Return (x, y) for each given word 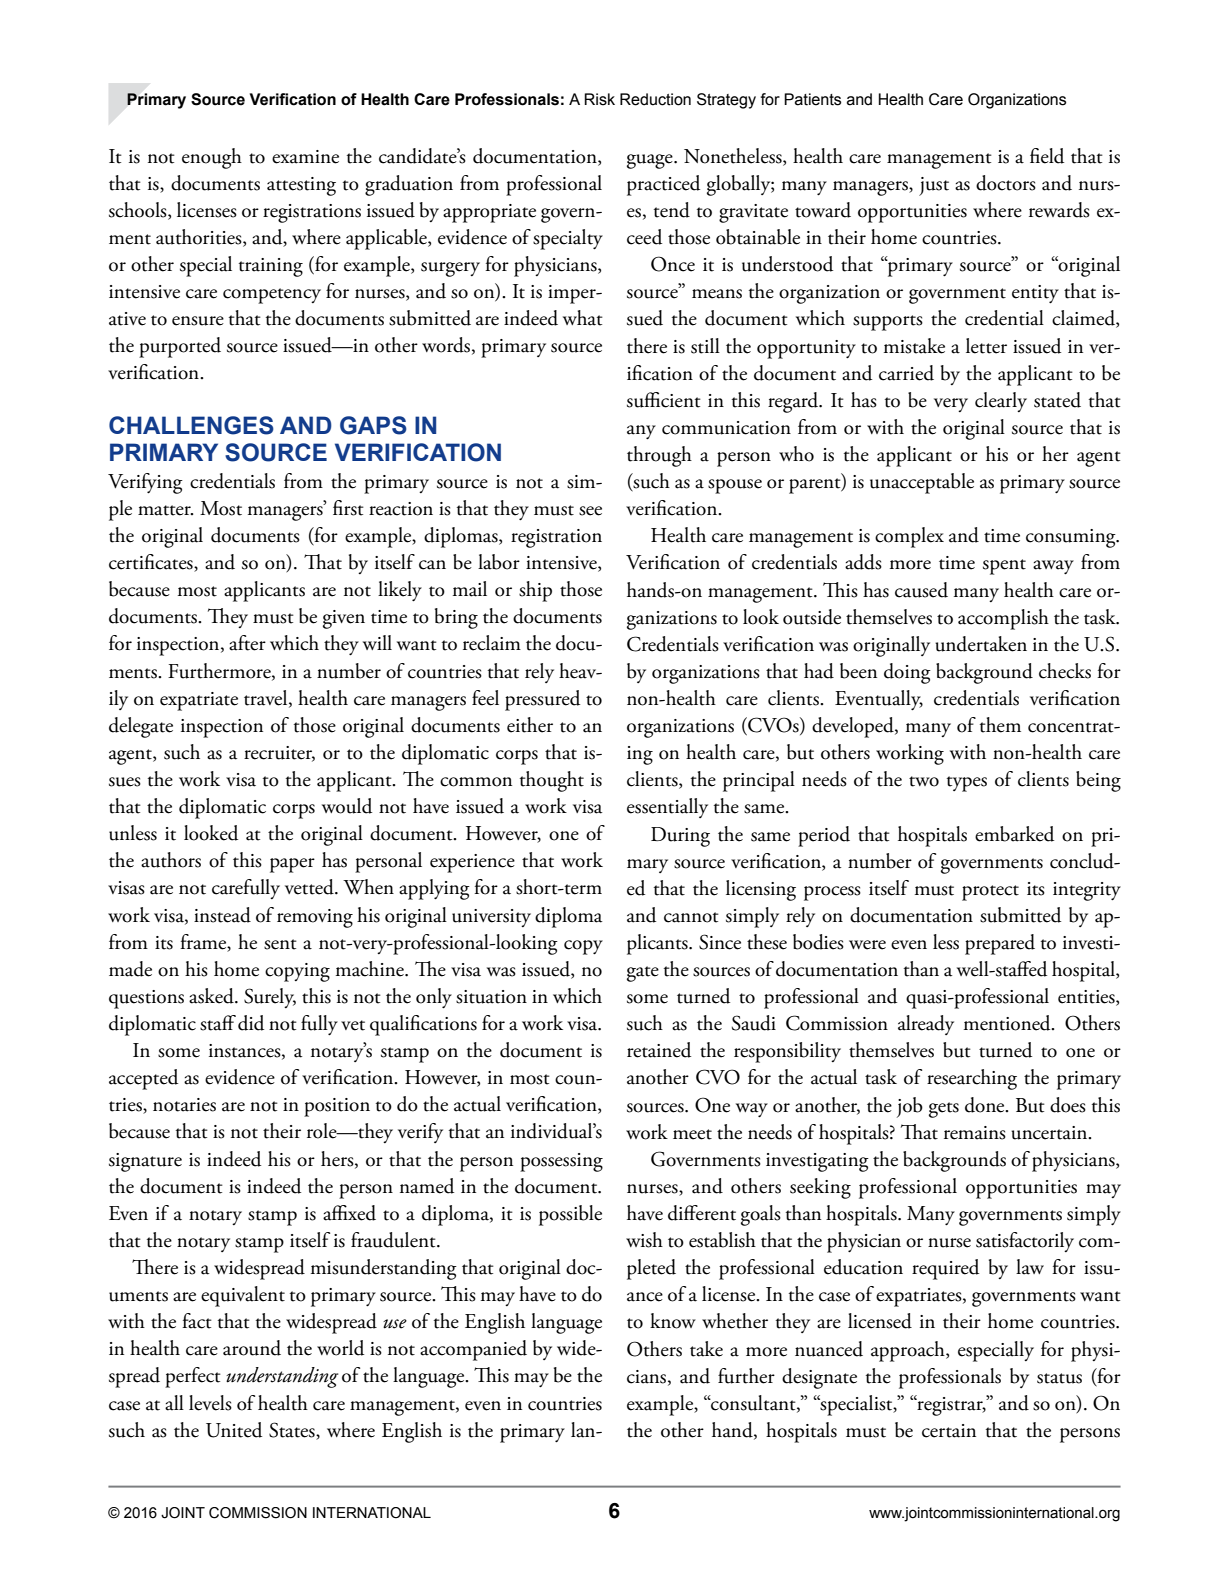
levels (210, 1403)
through (659, 456)
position (337, 1107)
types (967, 784)
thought (552, 781)
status (1059, 1378)
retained (659, 1050)
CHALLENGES (191, 425)
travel (267, 698)
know (673, 1321)
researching (972, 1079)
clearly (1001, 402)
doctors (1006, 183)
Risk (599, 99)
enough (212, 158)
